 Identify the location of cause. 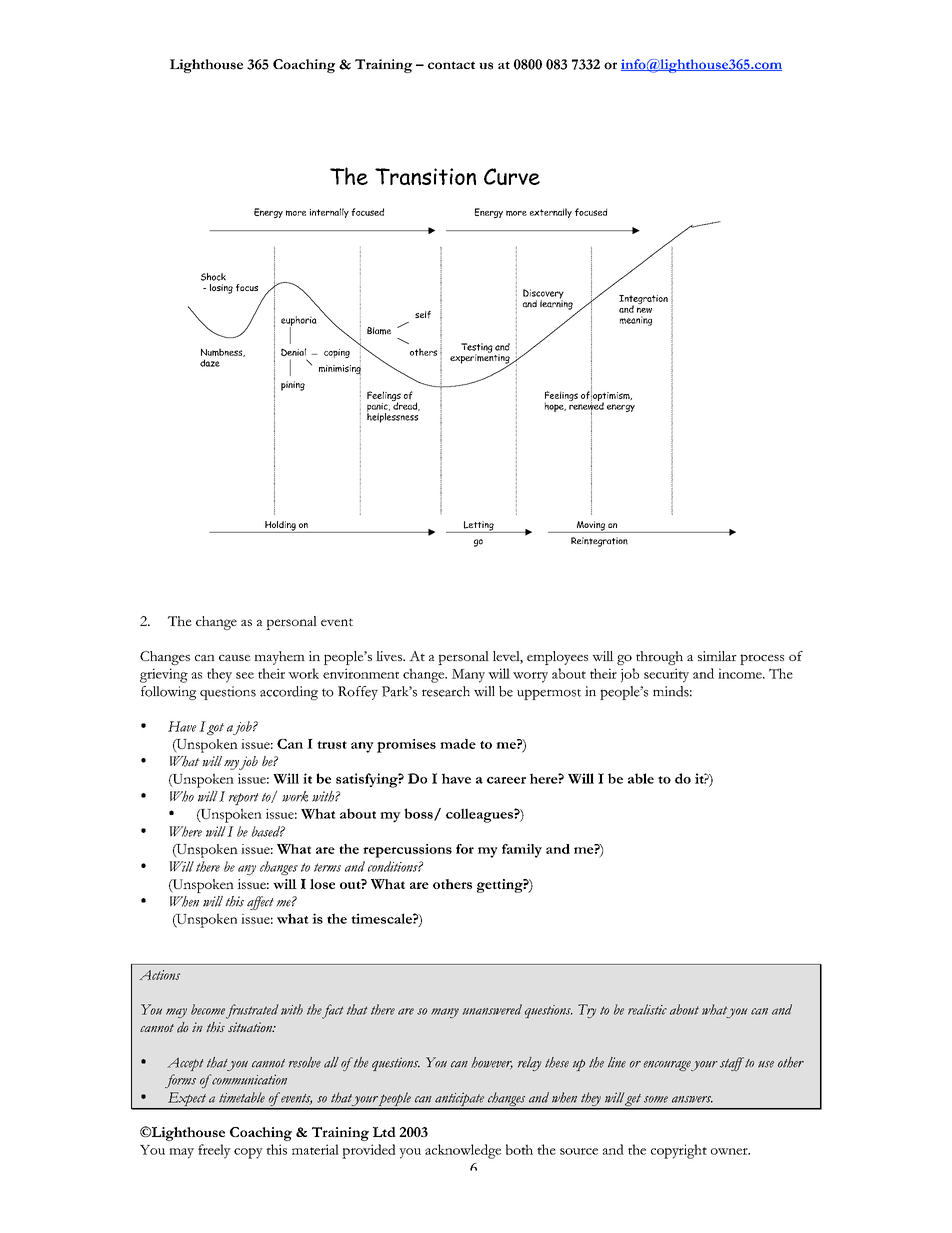
(235, 658).
